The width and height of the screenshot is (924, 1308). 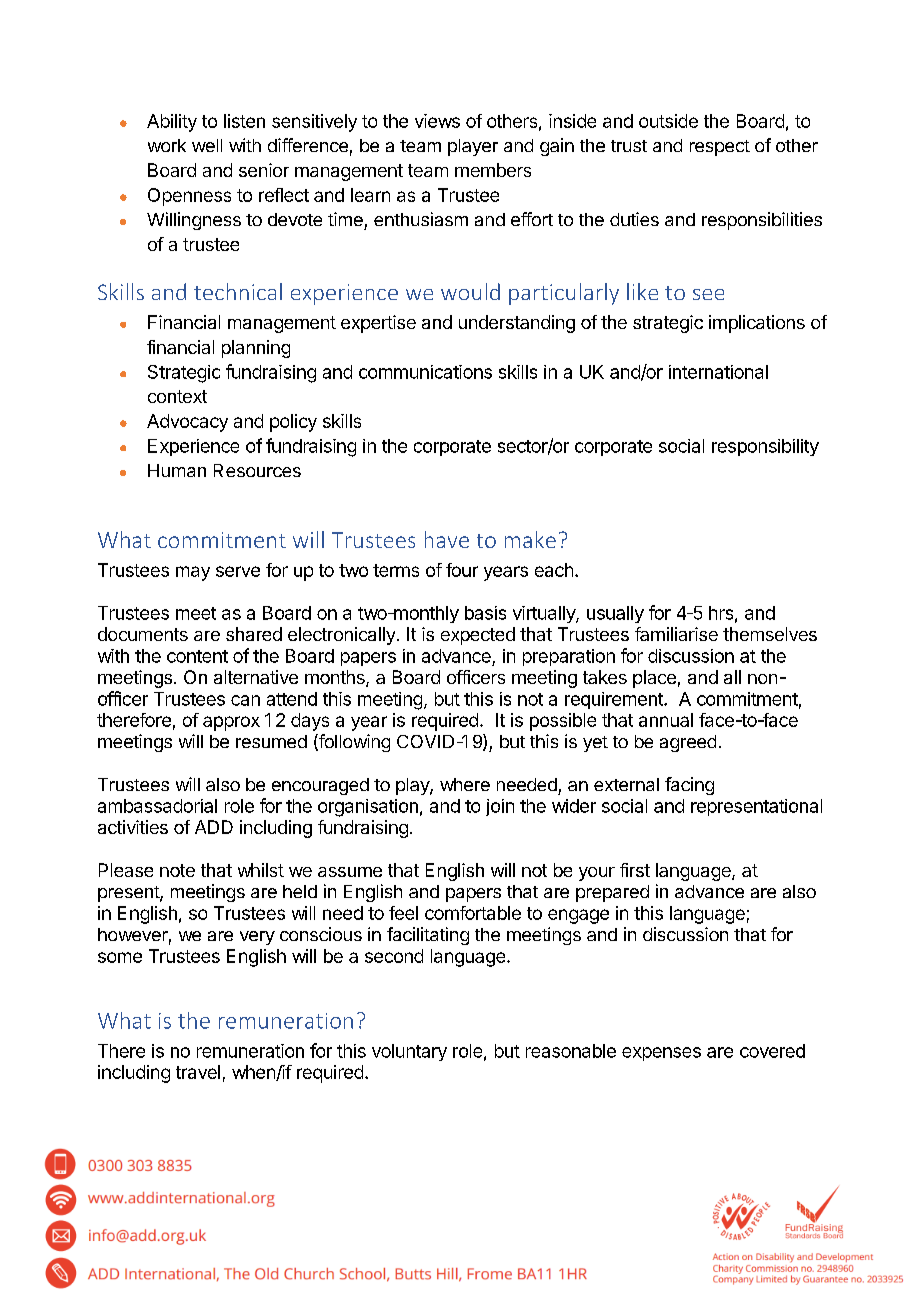 What do you see at coordinates (462, 570) in the screenshot?
I see `four` at bounding box center [462, 570].
